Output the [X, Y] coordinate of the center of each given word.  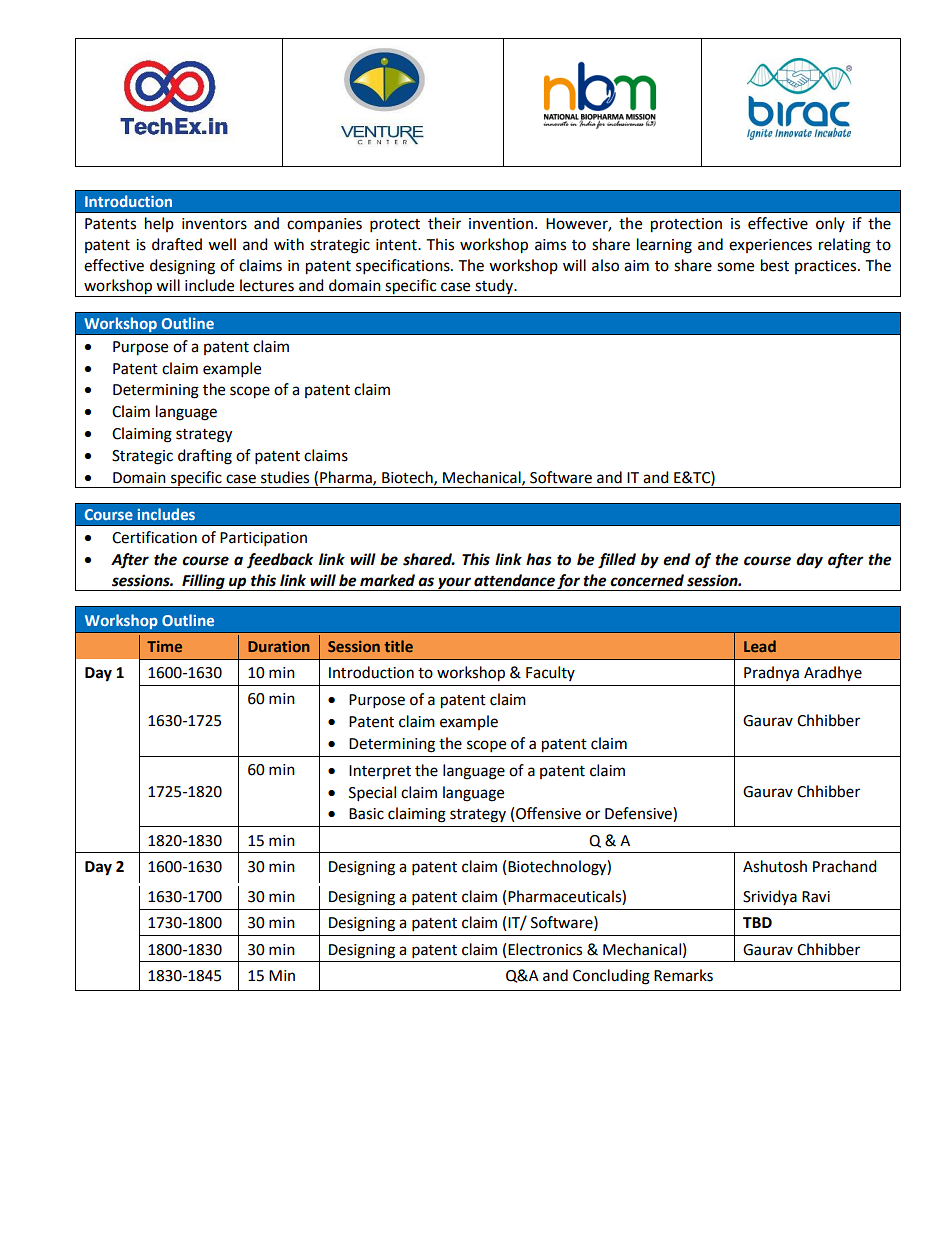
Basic [366, 814]
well [222, 244]
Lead [760, 646]
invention [501, 224]
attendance [514, 580]
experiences [770, 246]
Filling [203, 582]
